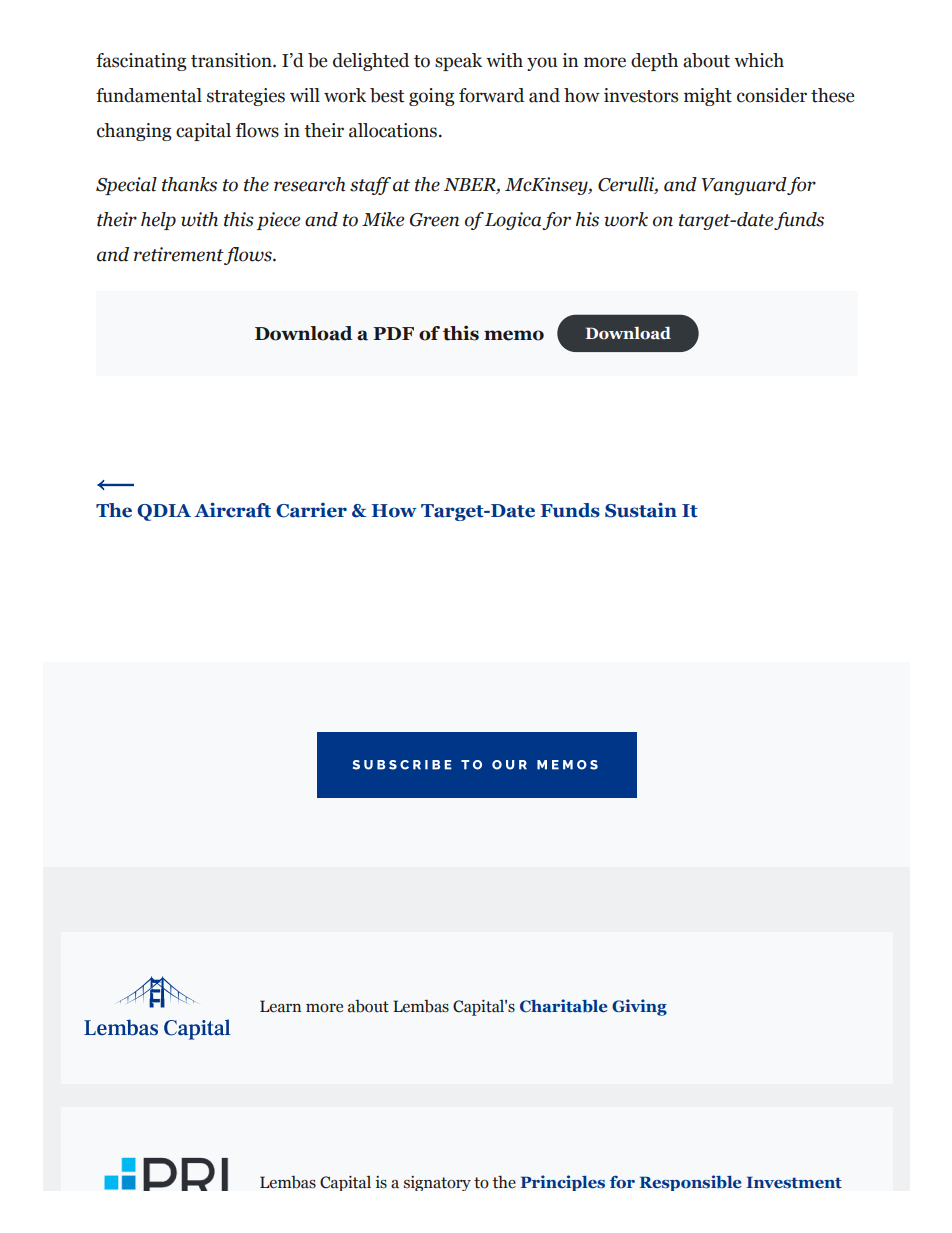  I want to click on consider, so click(772, 95).
